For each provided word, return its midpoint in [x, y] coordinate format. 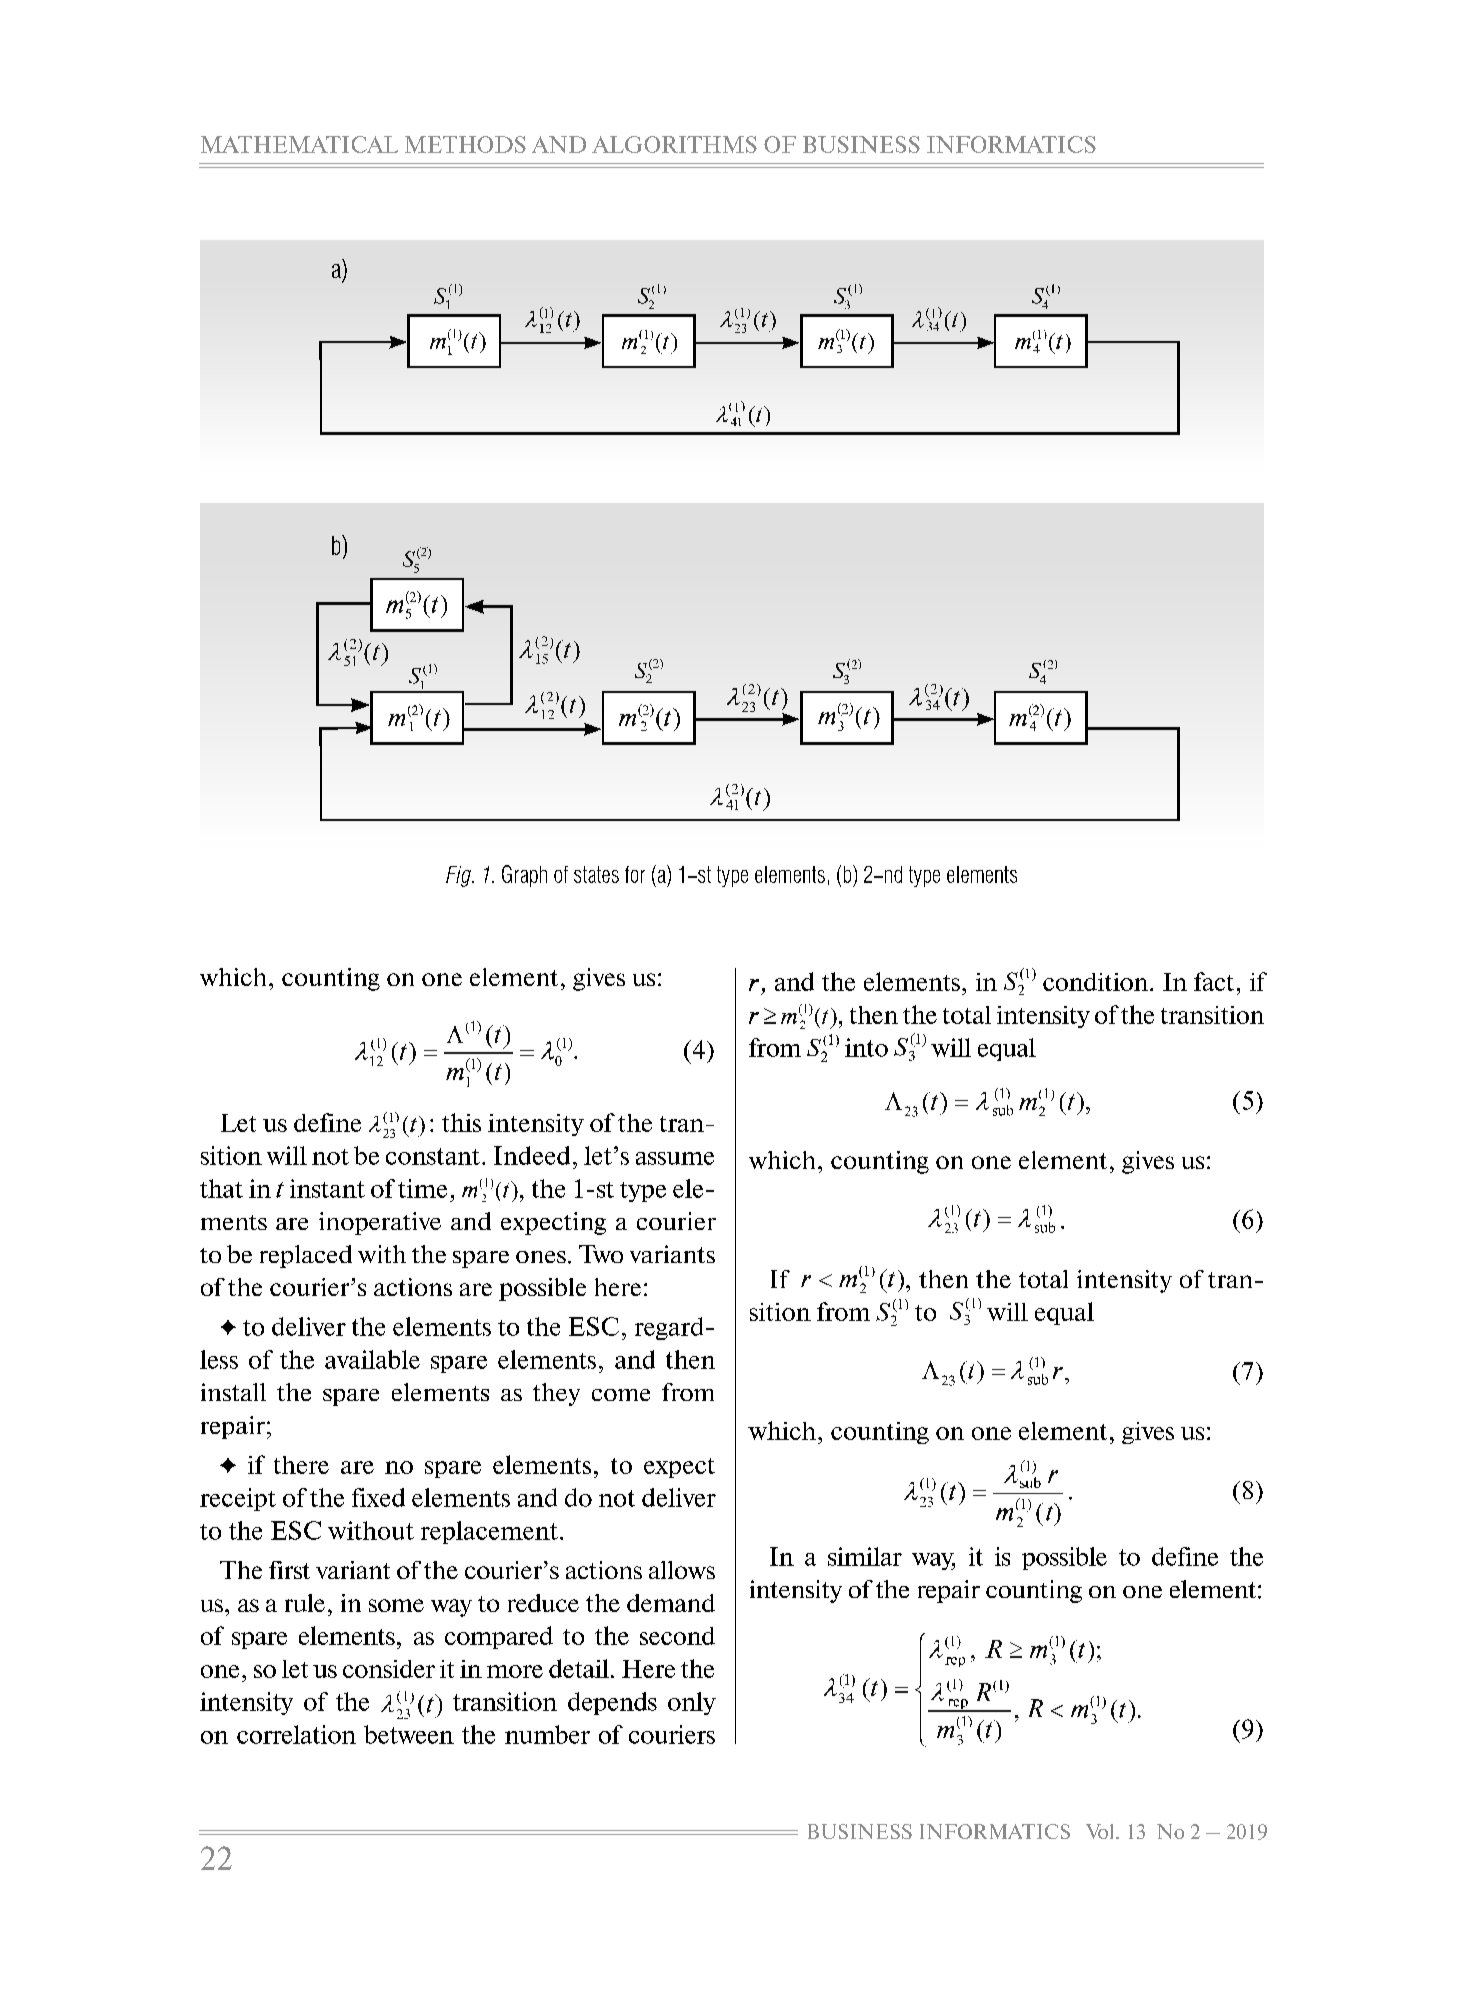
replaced [306, 1256]
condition [1097, 982]
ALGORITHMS [674, 144]
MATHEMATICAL [299, 144]
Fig [459, 876]
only [692, 1703]
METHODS [465, 144]
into [866, 1047]
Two [601, 1254]
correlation [296, 1734]
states [596, 874]
